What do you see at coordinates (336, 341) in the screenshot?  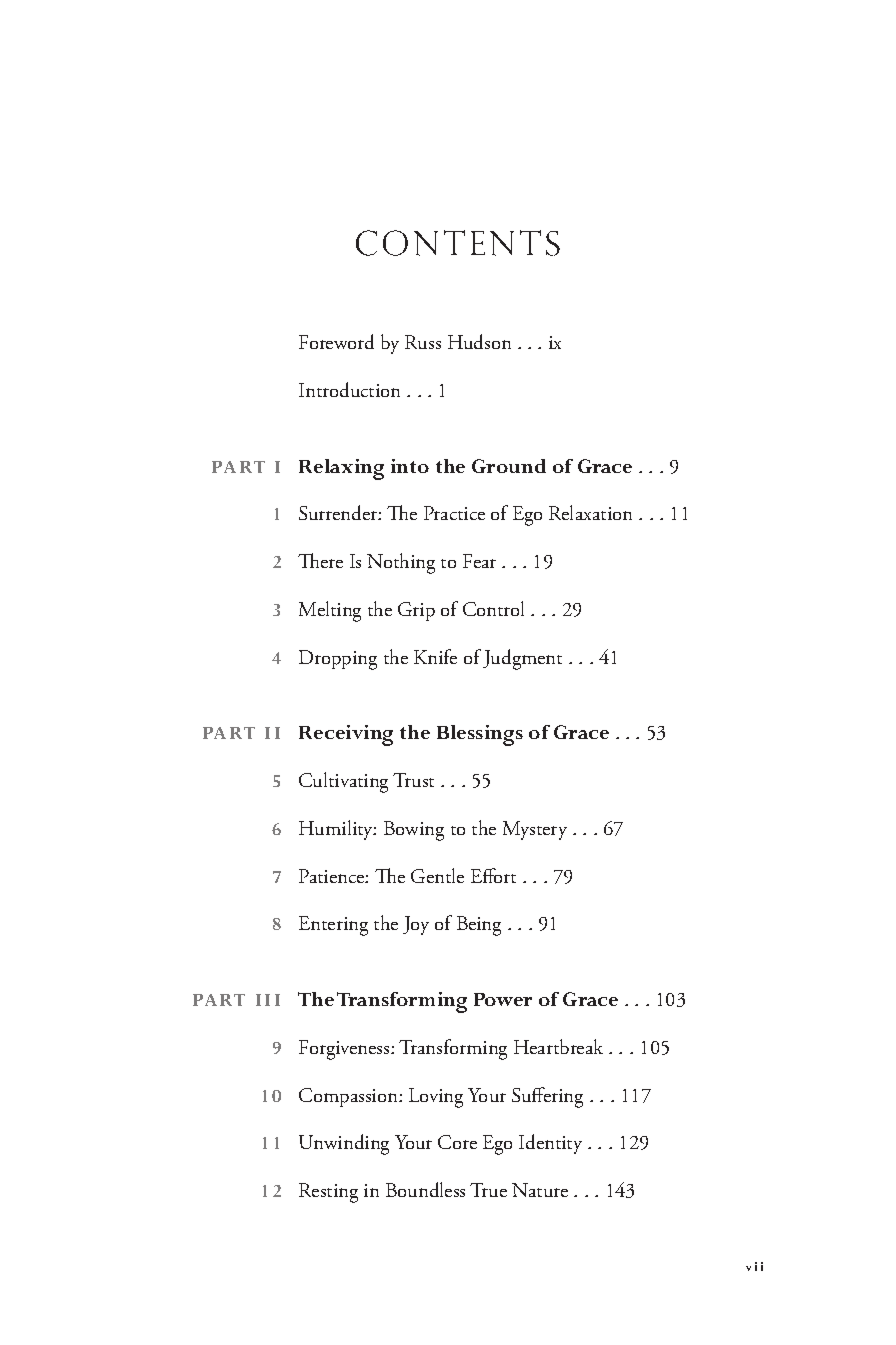 I see `Foreword` at bounding box center [336, 341].
